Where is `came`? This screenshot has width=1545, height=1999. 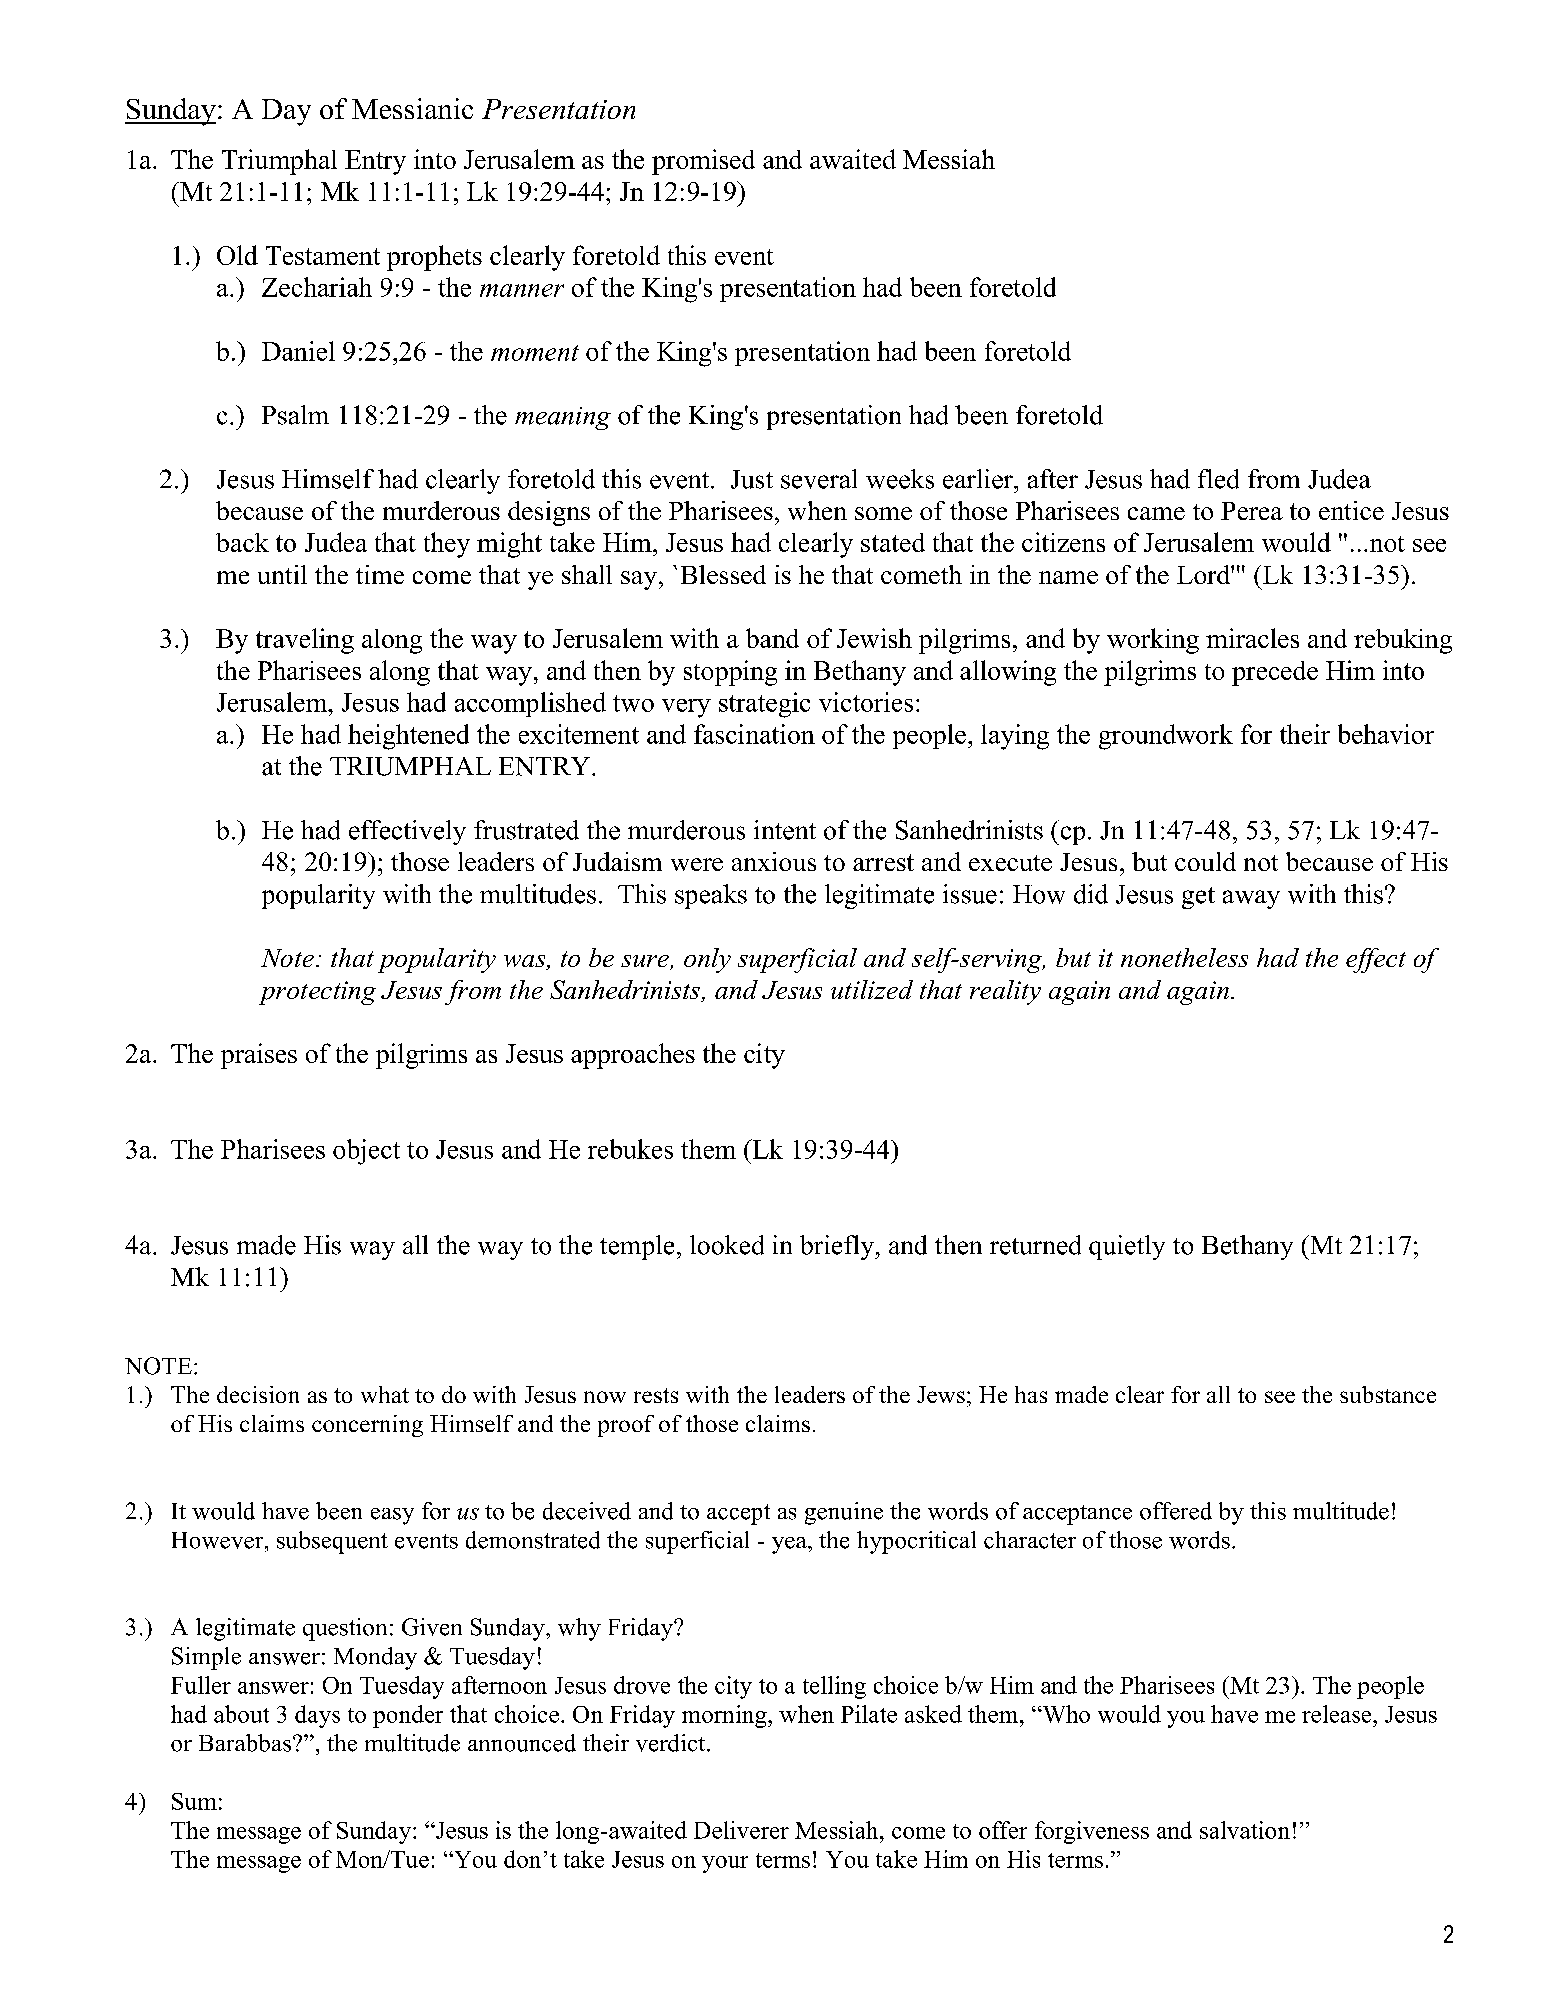
came is located at coordinates (1156, 513).
